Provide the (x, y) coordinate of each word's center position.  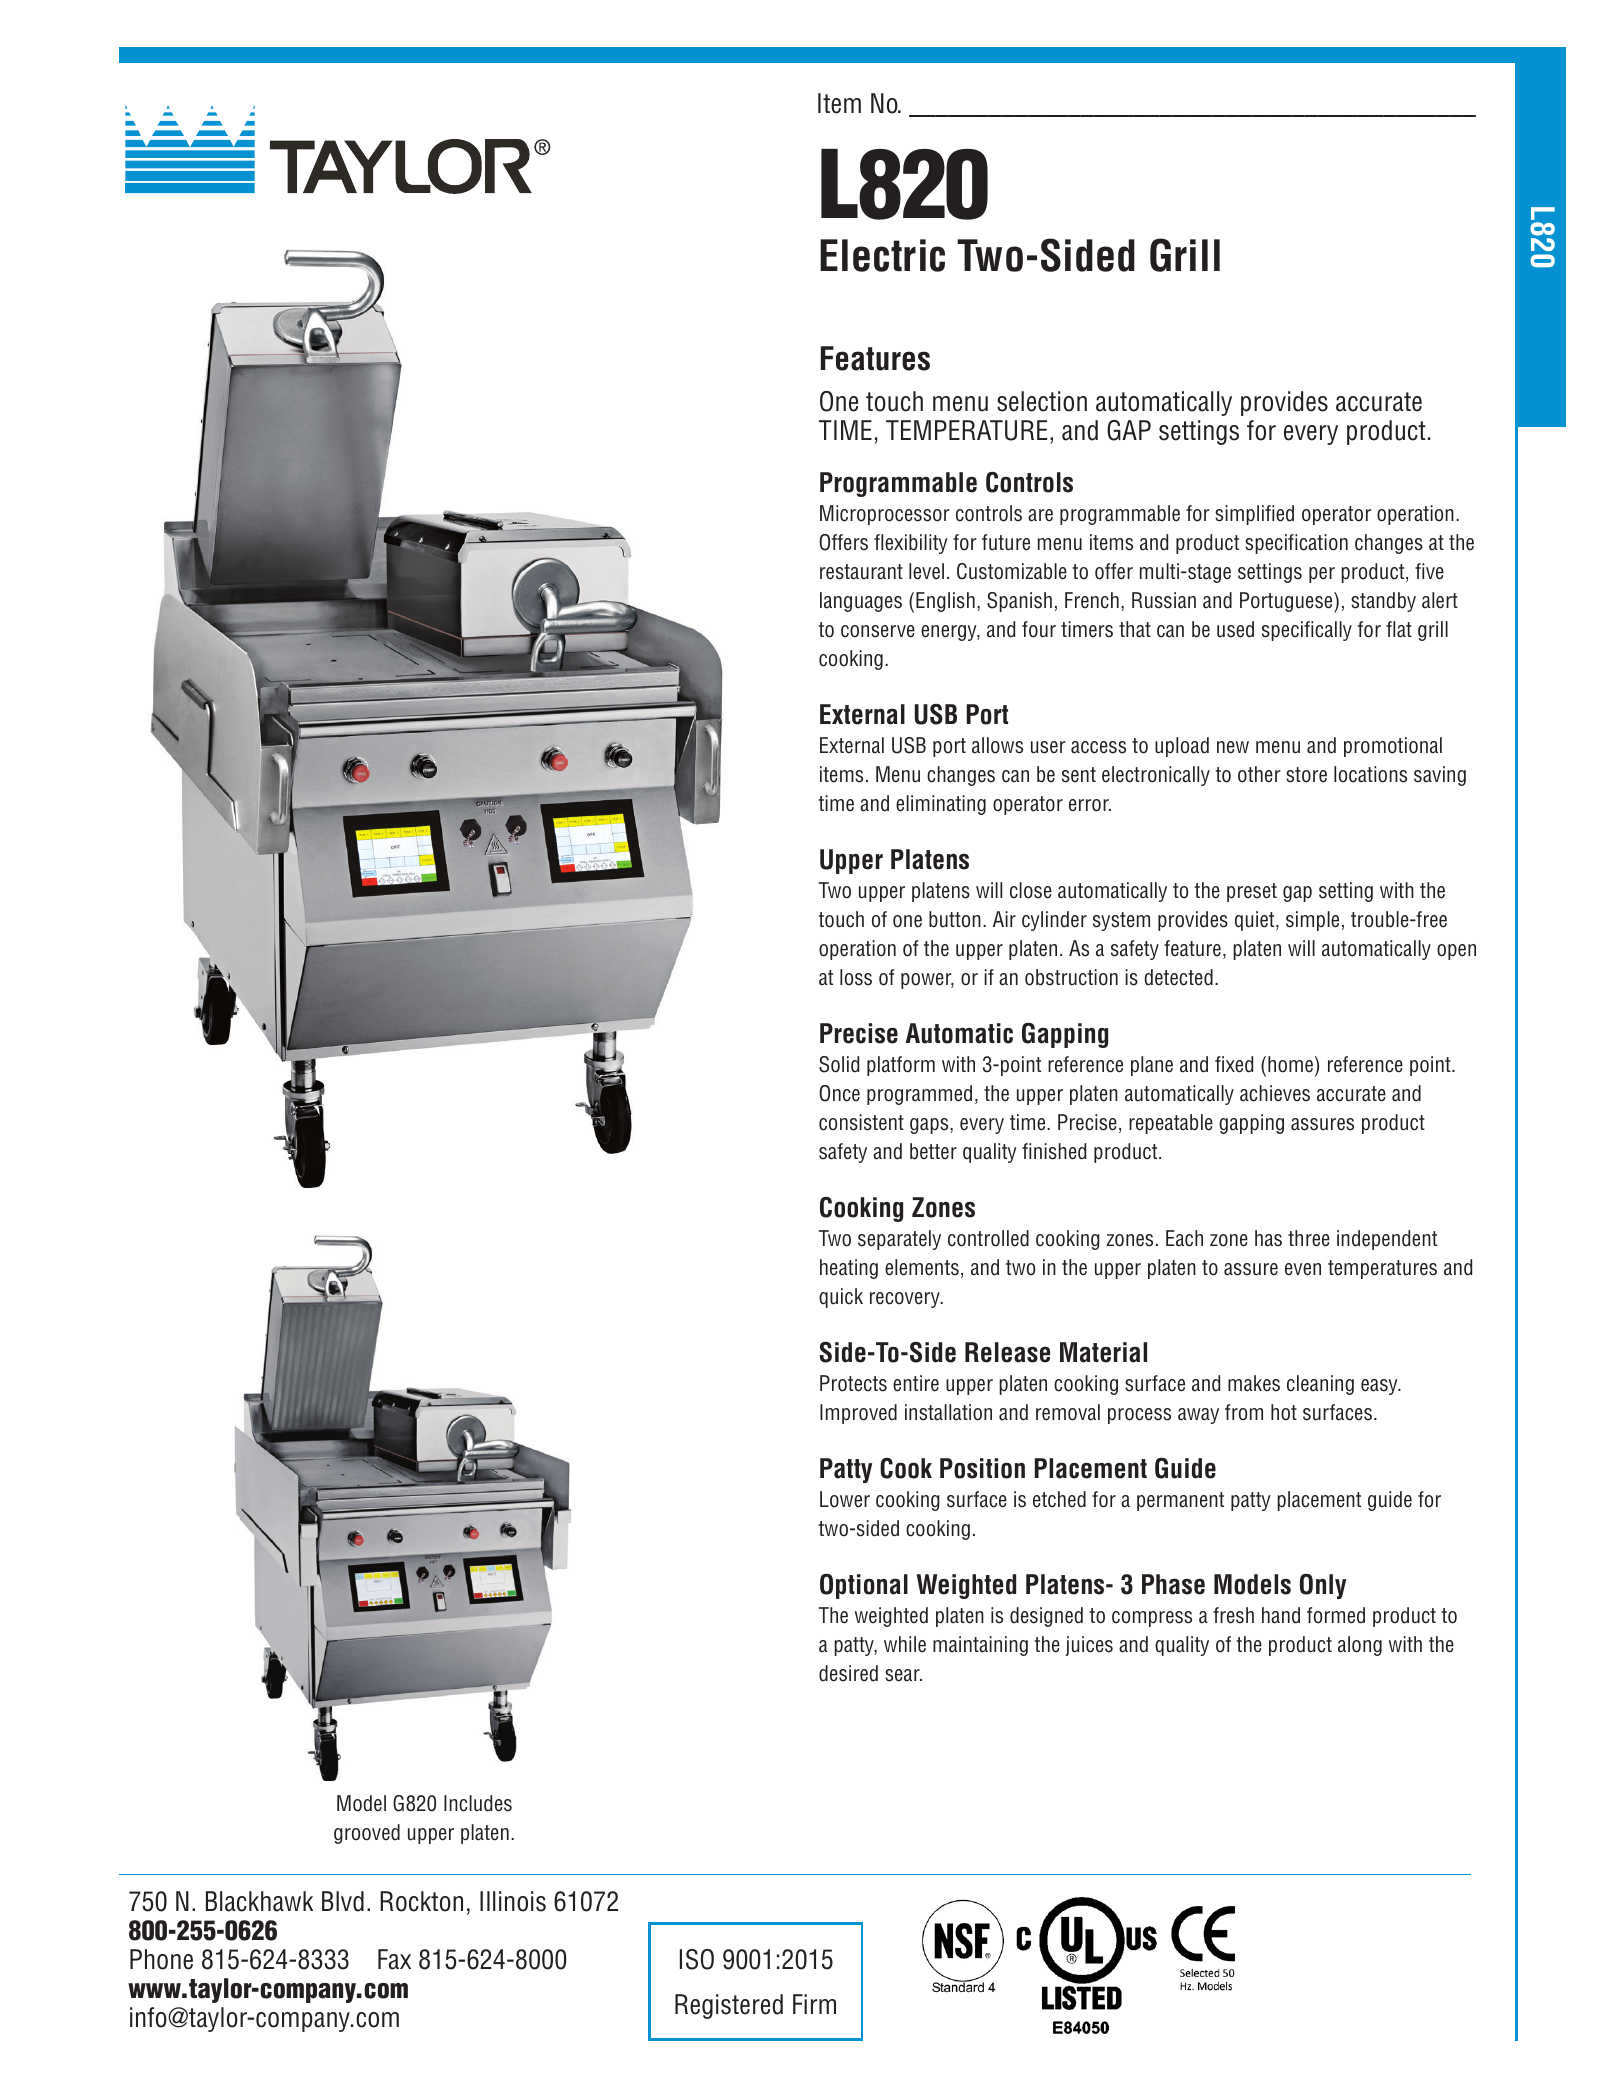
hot (1284, 1412)
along (1360, 1646)
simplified (1254, 515)
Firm (814, 2004)
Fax (394, 1959)
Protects (853, 1383)
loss (856, 977)
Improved (858, 1414)
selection (1042, 401)
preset (1252, 892)
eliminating (941, 805)
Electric (882, 255)
